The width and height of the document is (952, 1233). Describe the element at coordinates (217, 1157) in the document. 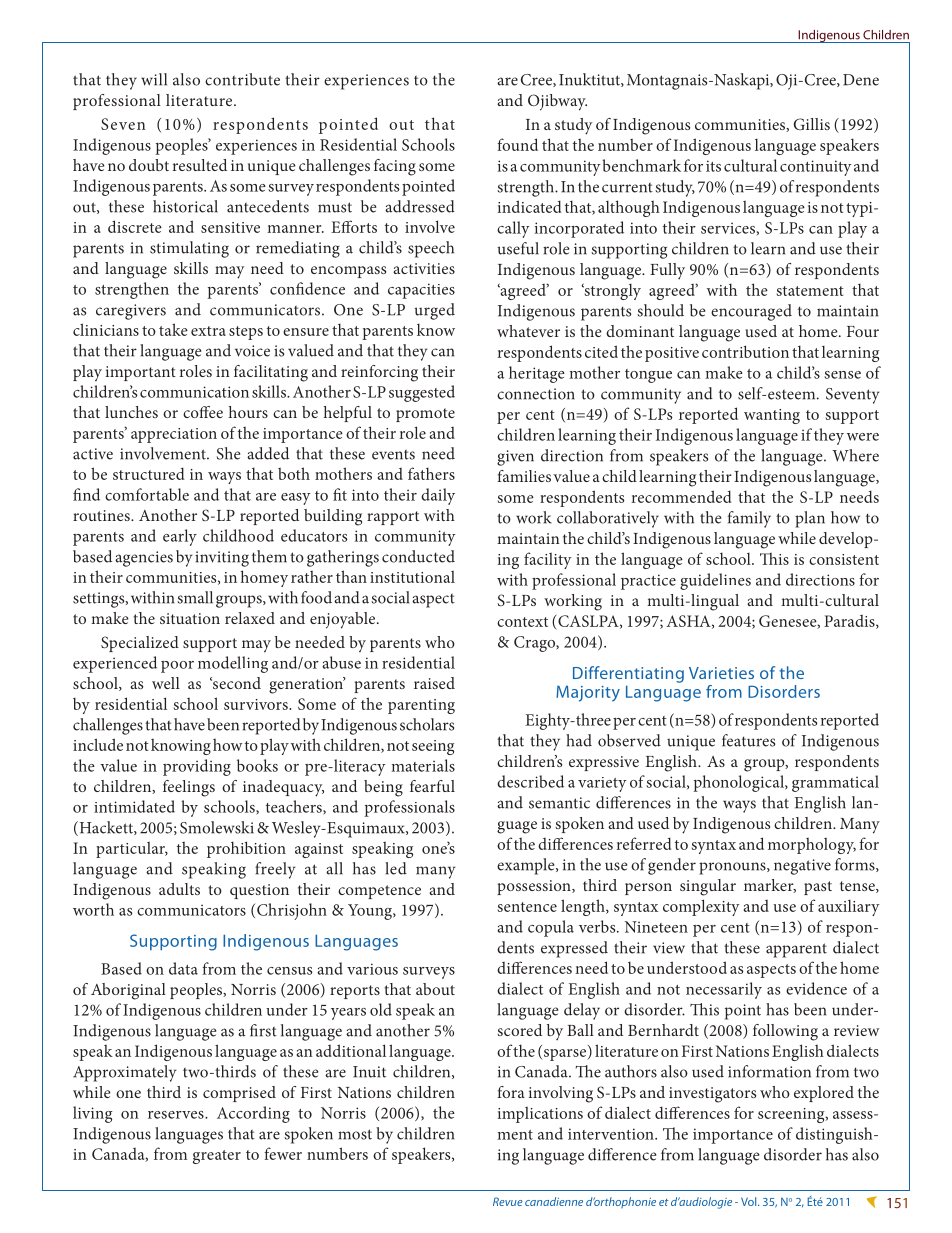

I see `greater` at that location.
